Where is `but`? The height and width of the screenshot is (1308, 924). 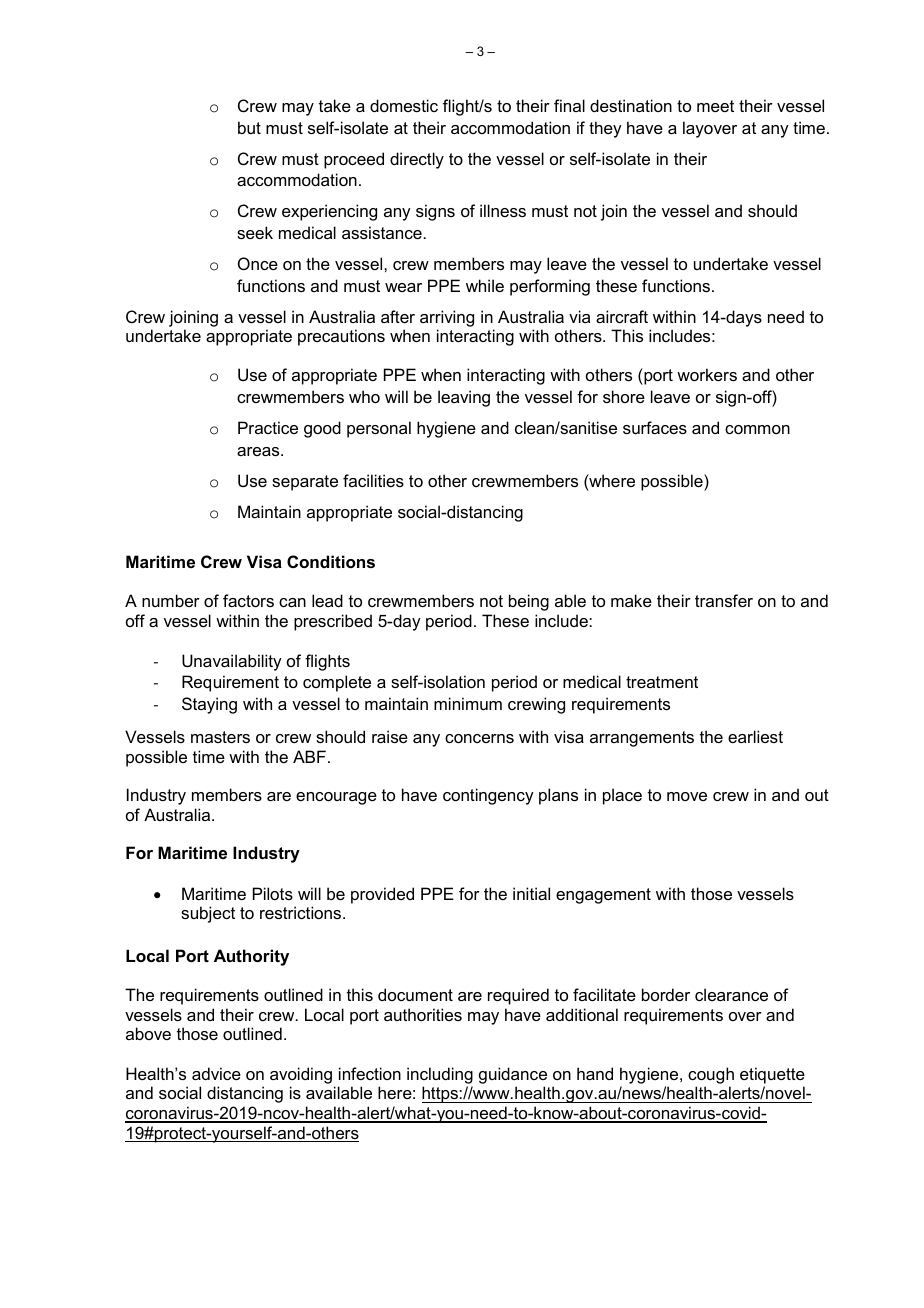 but is located at coordinates (249, 127).
